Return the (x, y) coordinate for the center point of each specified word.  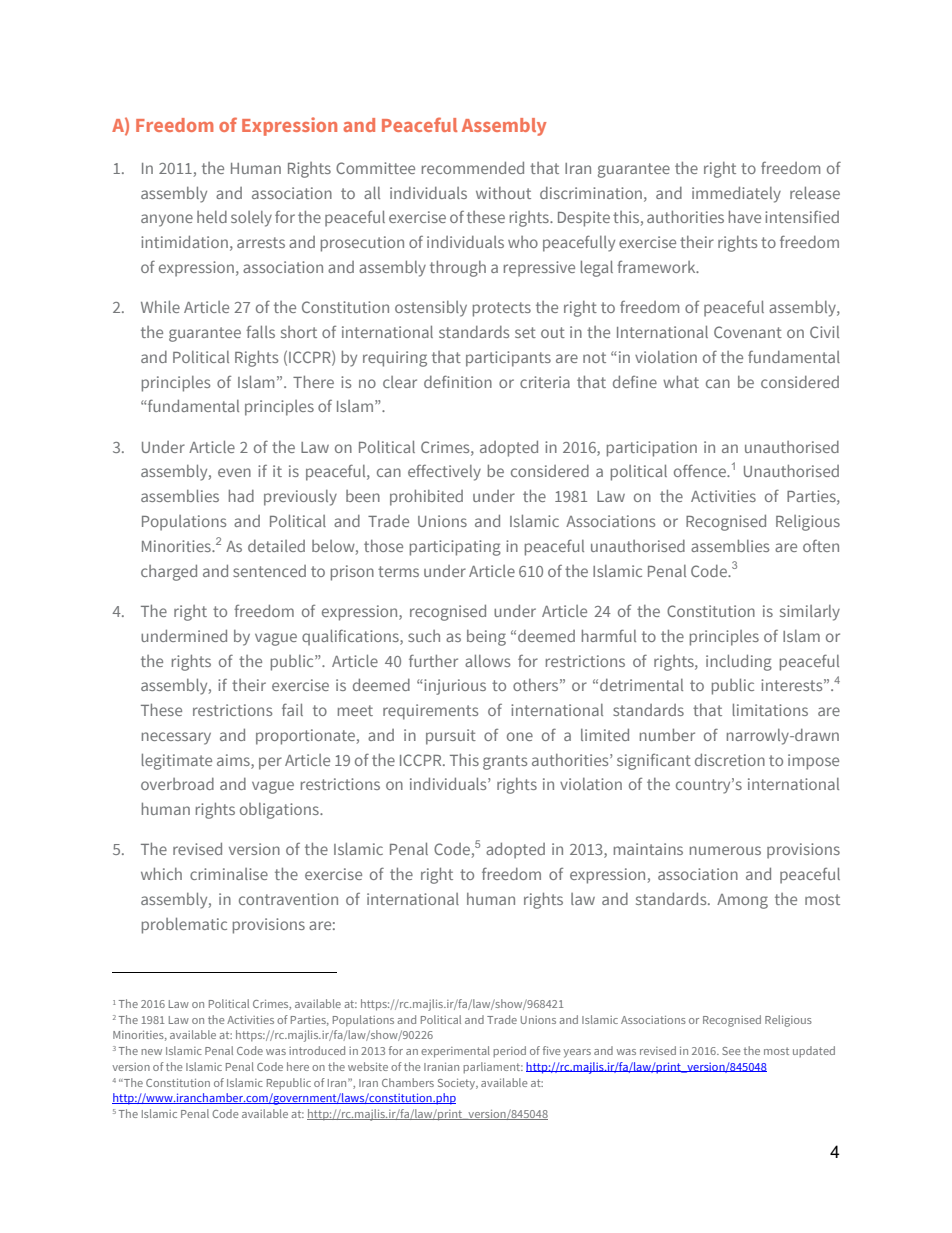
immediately (736, 195)
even (234, 472)
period (509, 1052)
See (731, 1051)
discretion (730, 760)
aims (234, 760)
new (151, 1052)
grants (505, 762)
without (503, 193)
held (212, 217)
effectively (444, 473)
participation (652, 449)
